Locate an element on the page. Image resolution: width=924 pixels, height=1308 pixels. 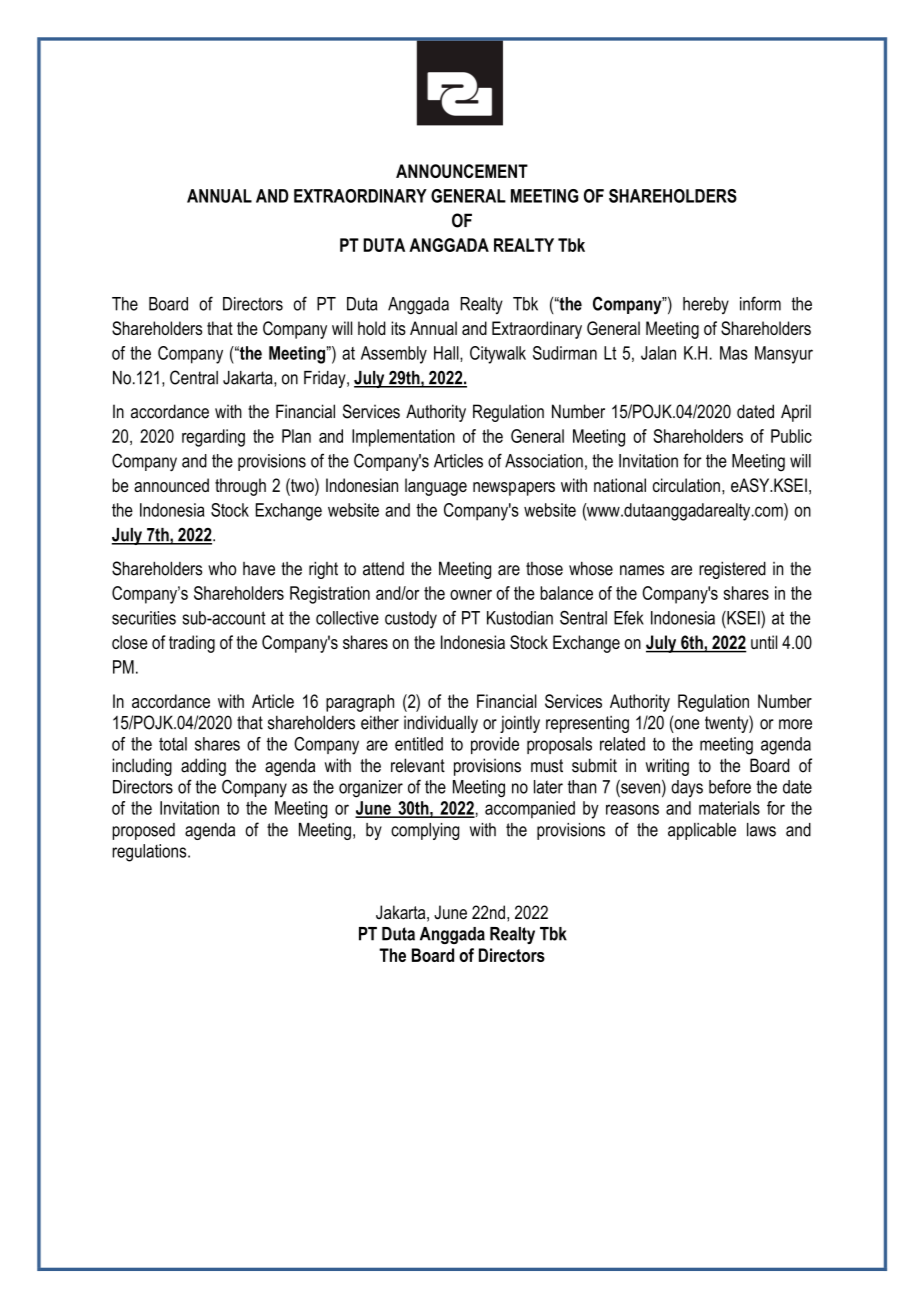
proposed is located at coordinates (143, 831).
